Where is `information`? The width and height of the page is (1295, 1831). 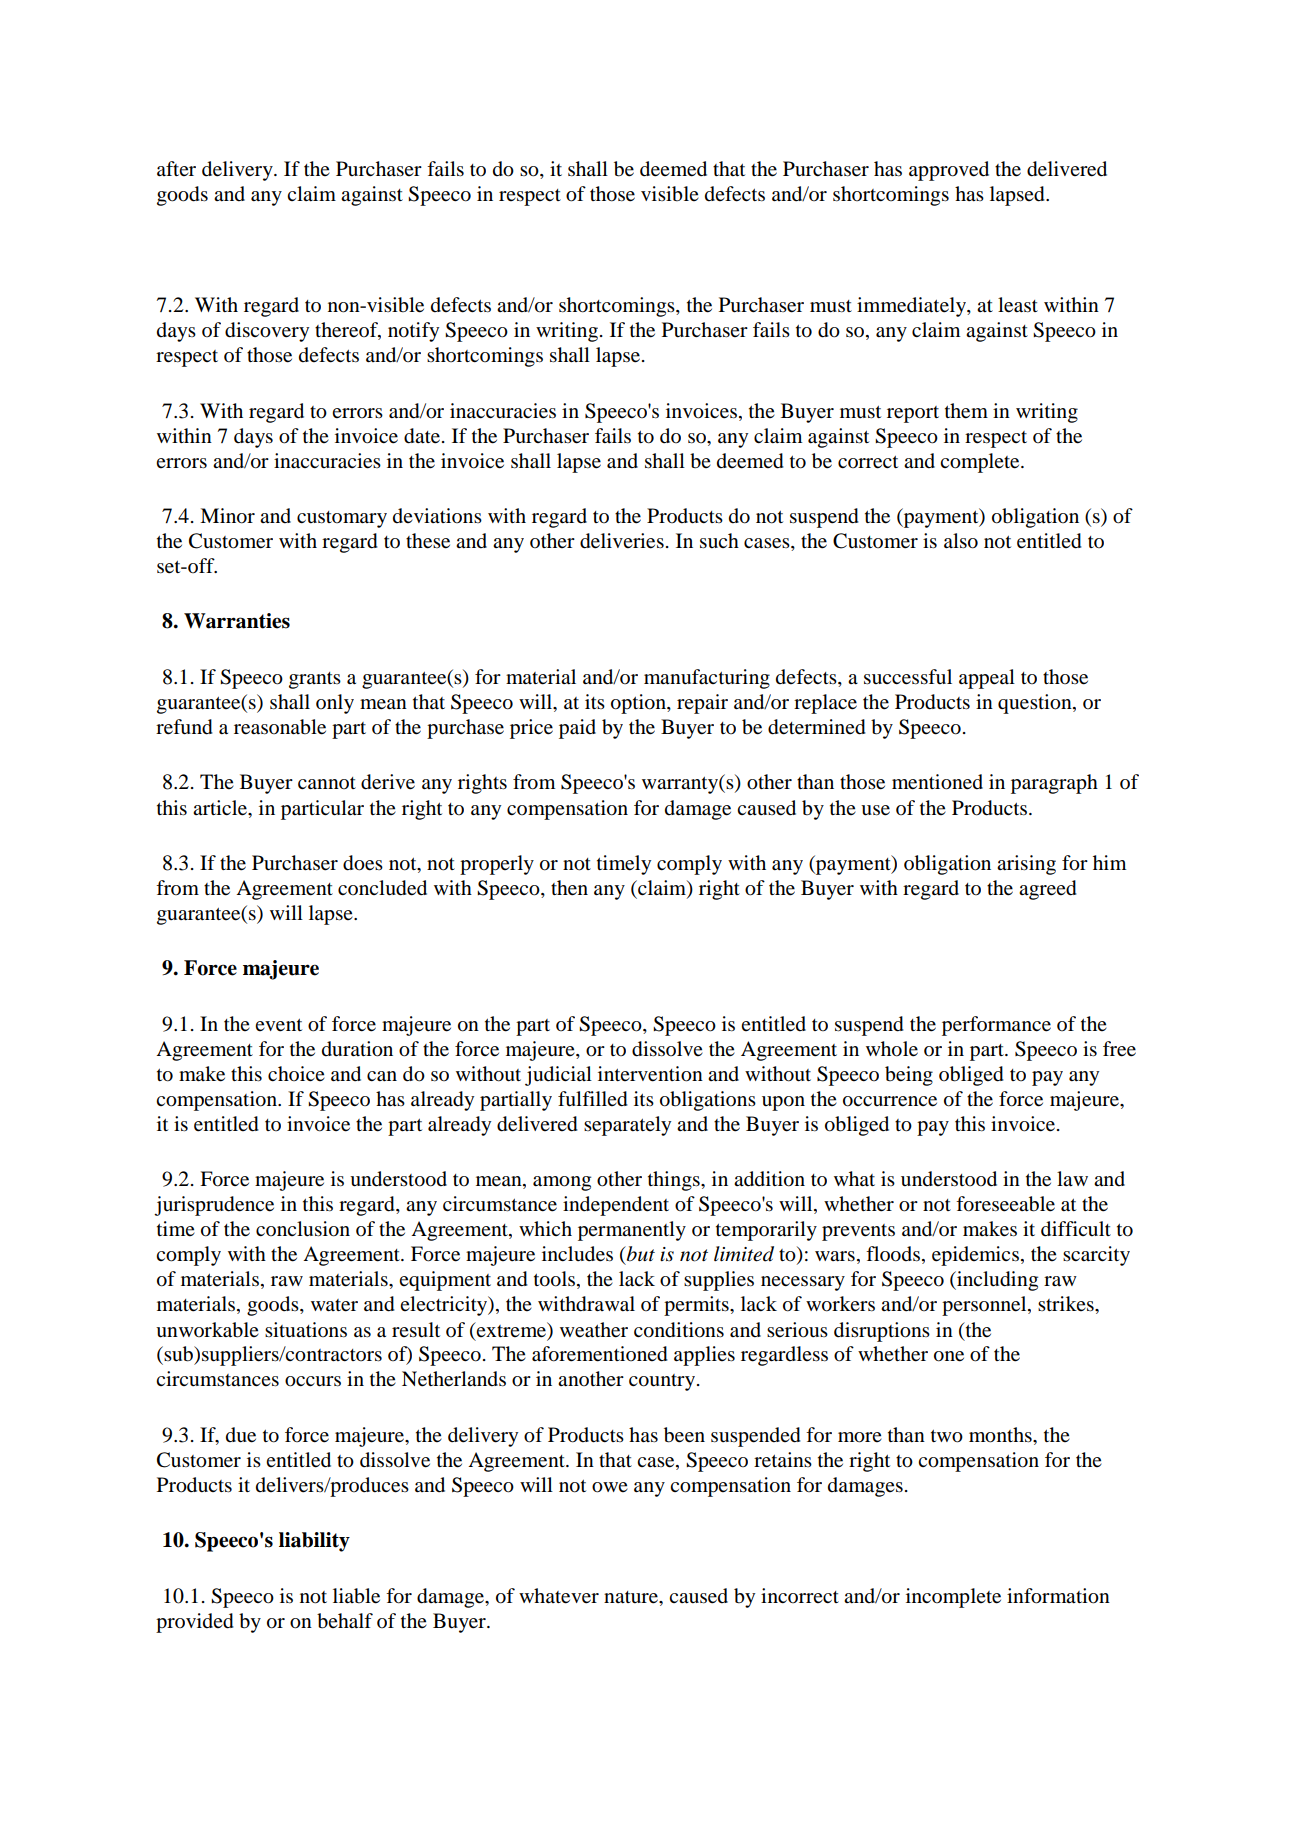 information is located at coordinates (1058, 1596).
